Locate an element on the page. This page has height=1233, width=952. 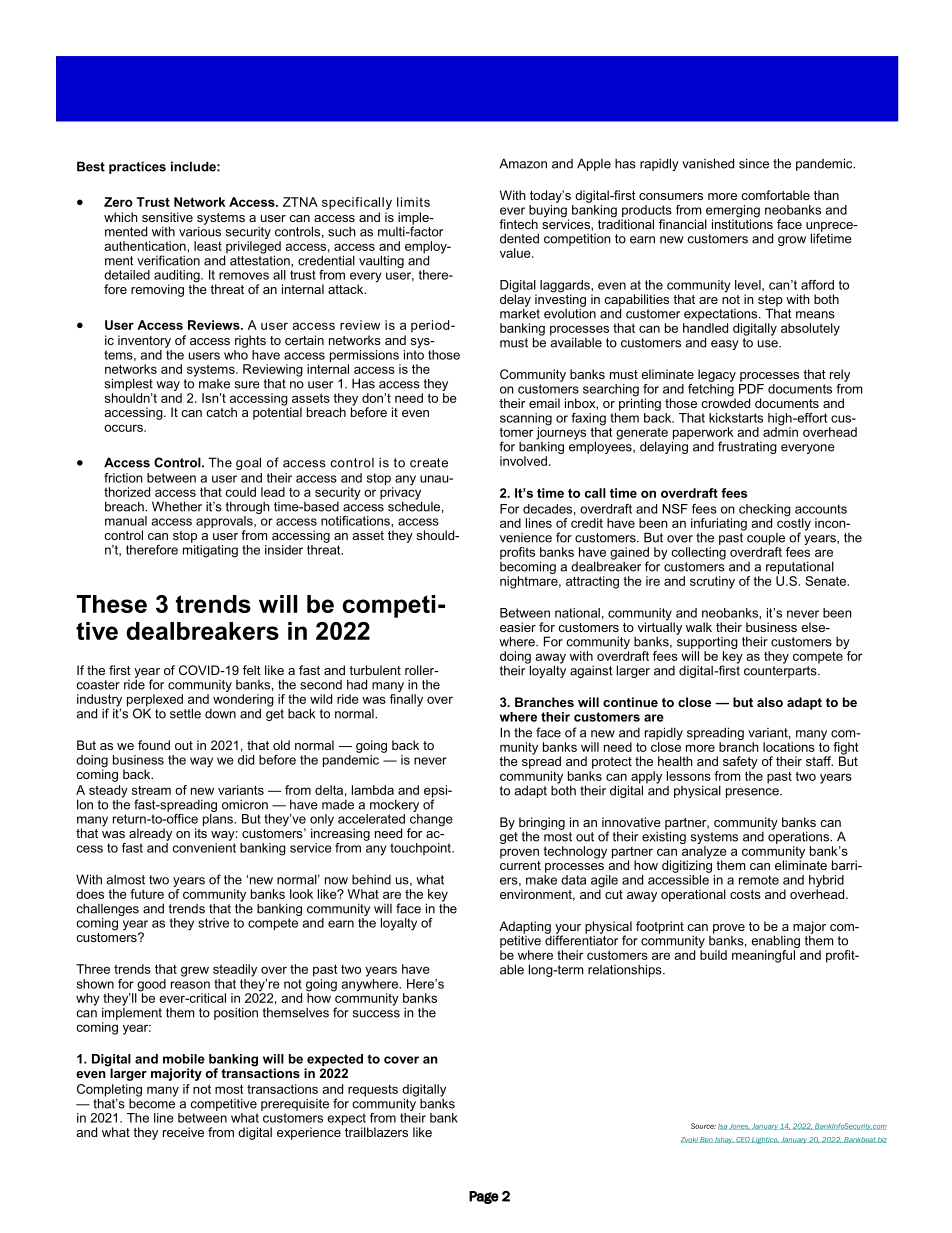
enabling is located at coordinates (775, 943).
